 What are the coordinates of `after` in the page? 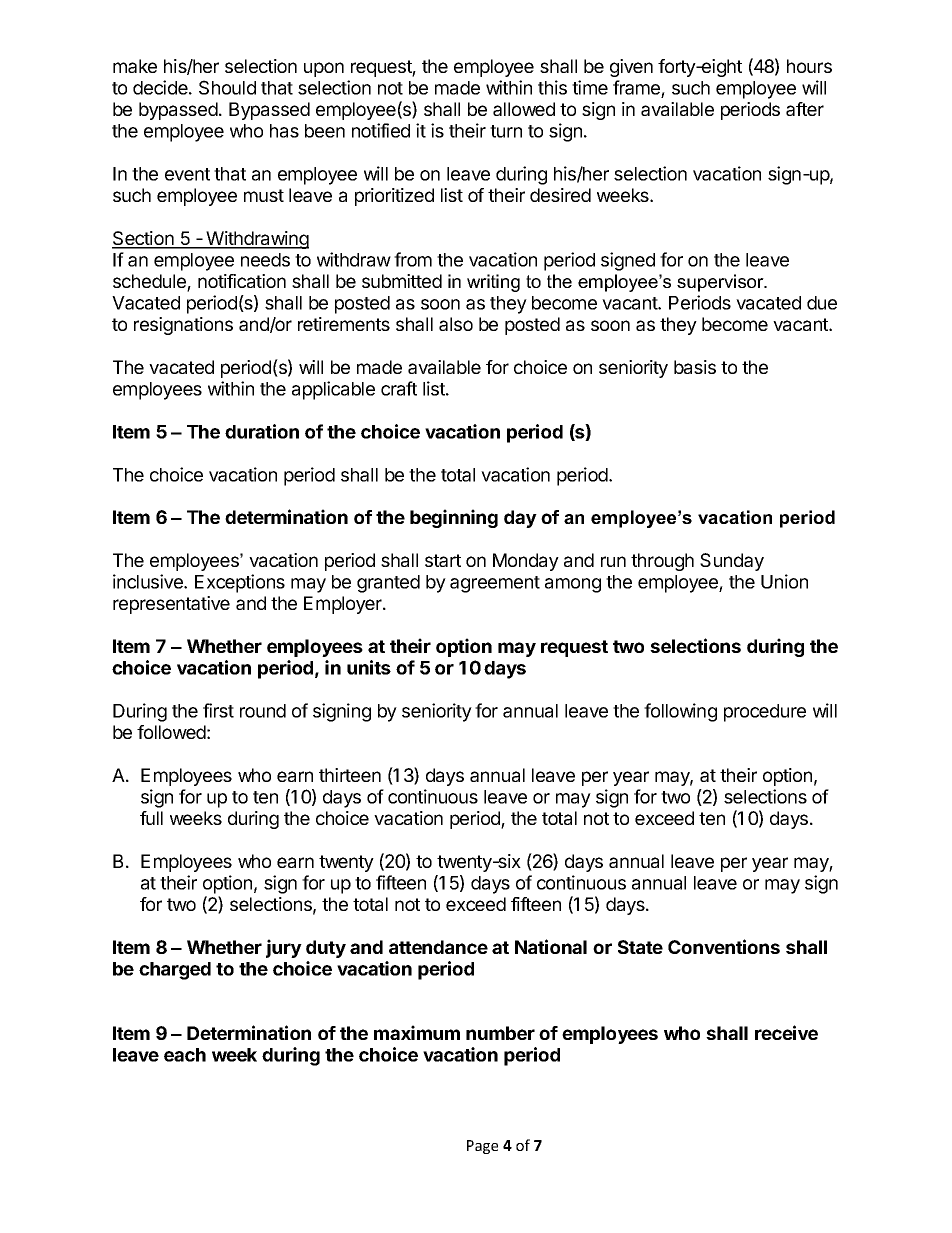 It's located at (805, 109).
